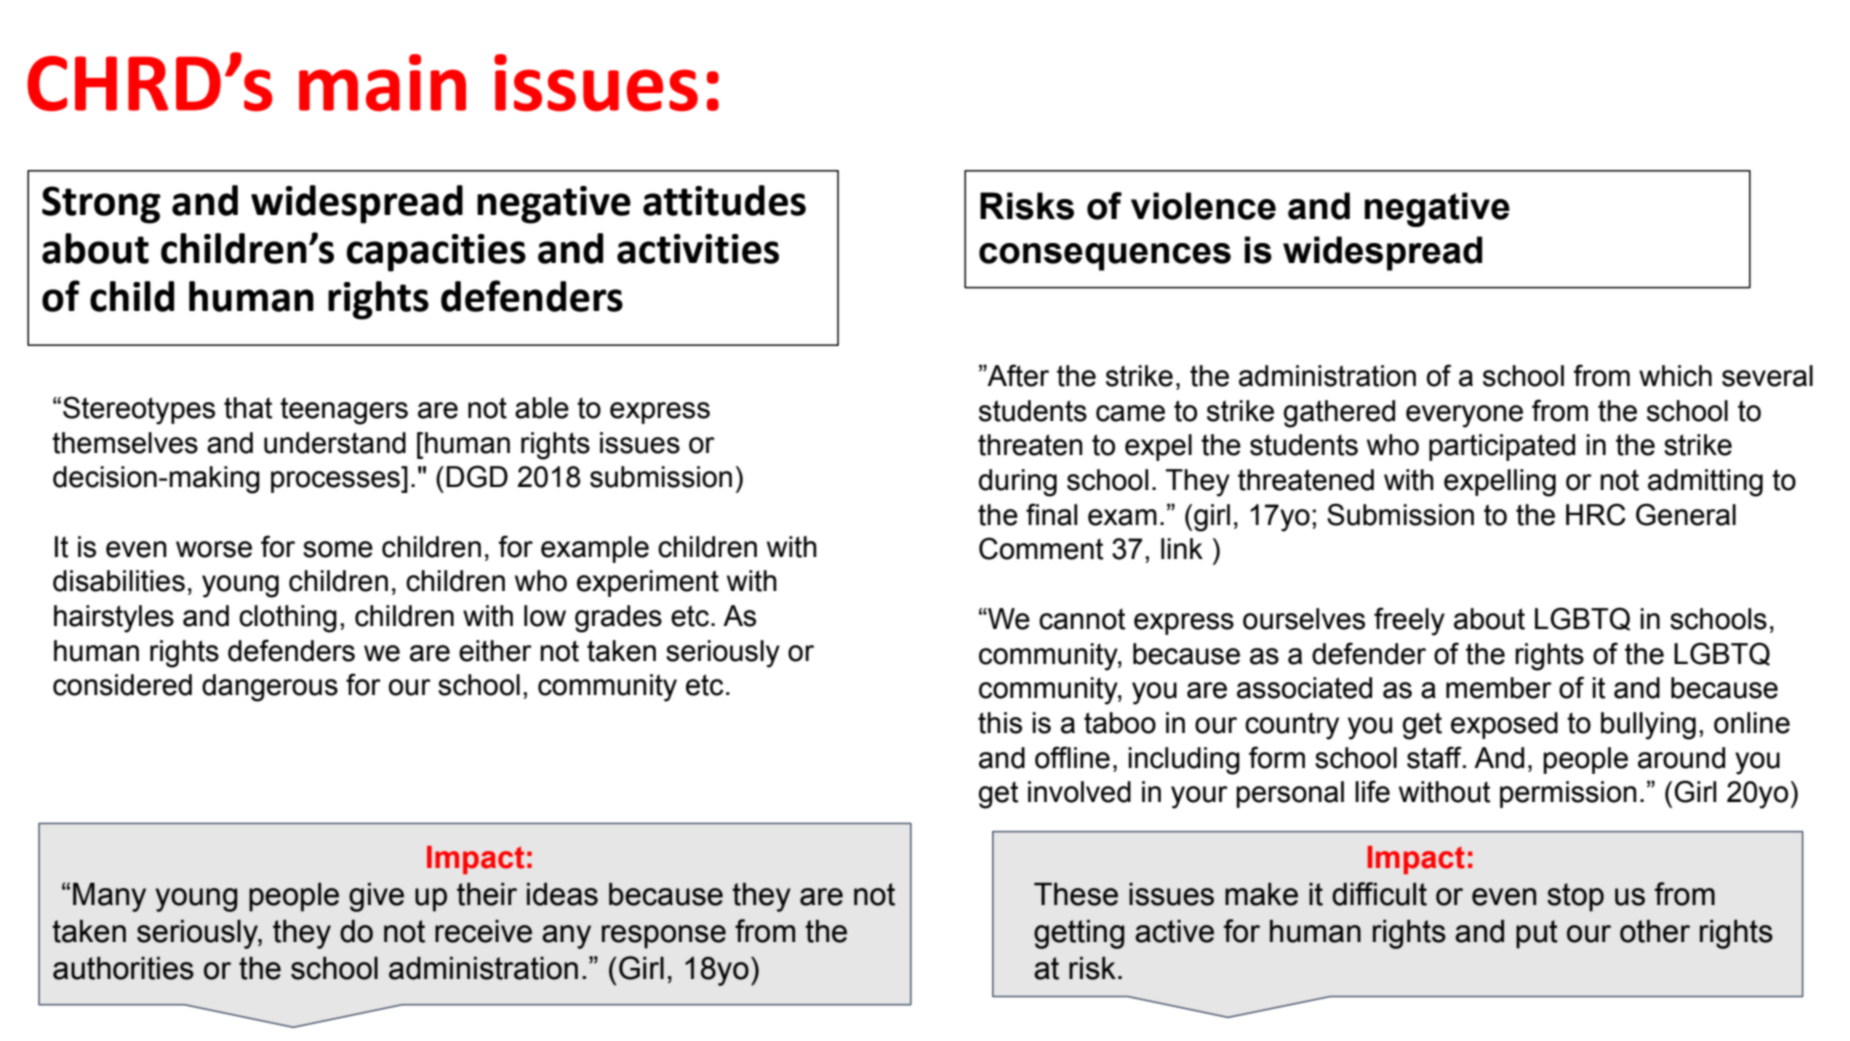 The image size is (1850, 1041). I want to click on give, so click(376, 897).
